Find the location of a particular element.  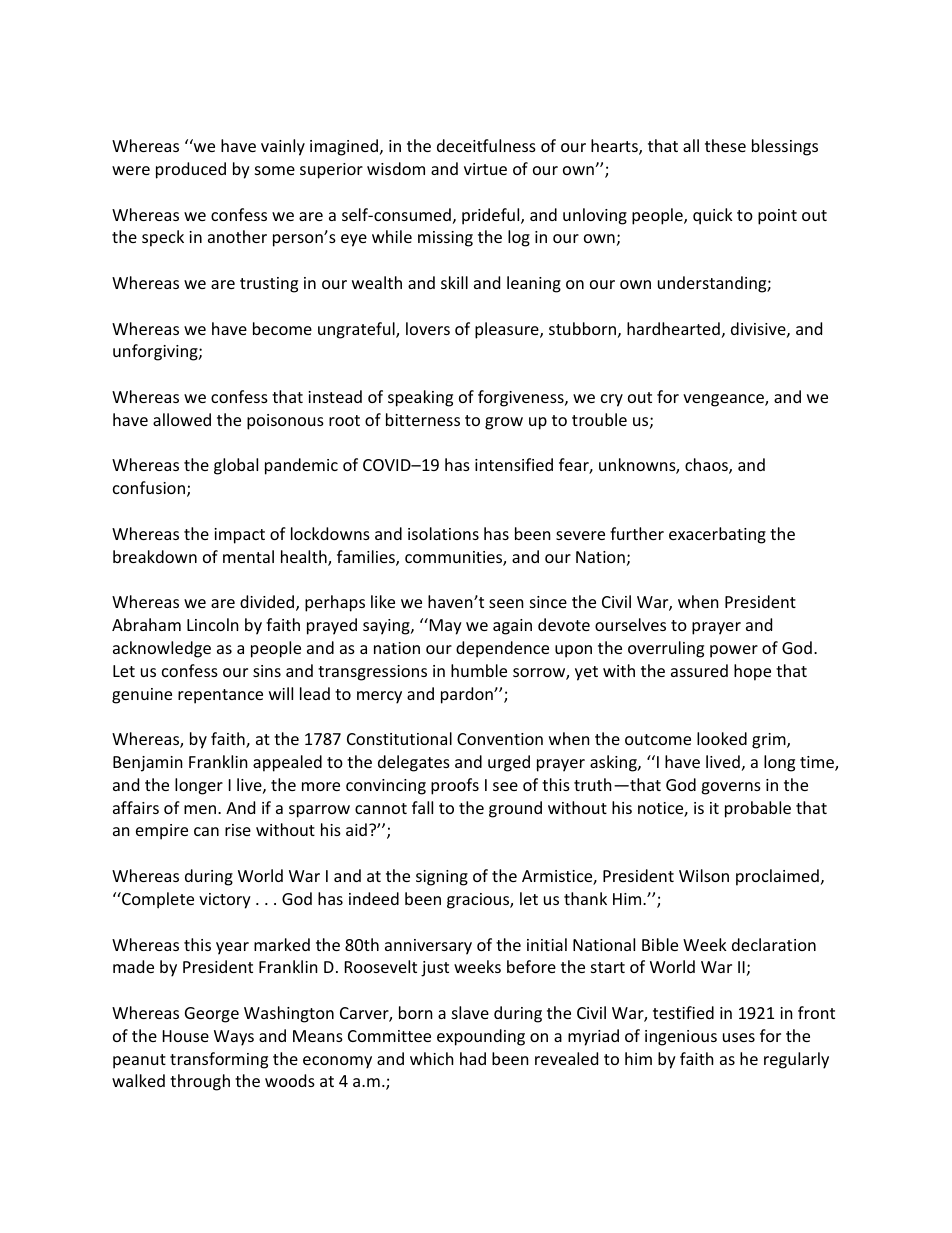

ground is located at coordinates (515, 809).
